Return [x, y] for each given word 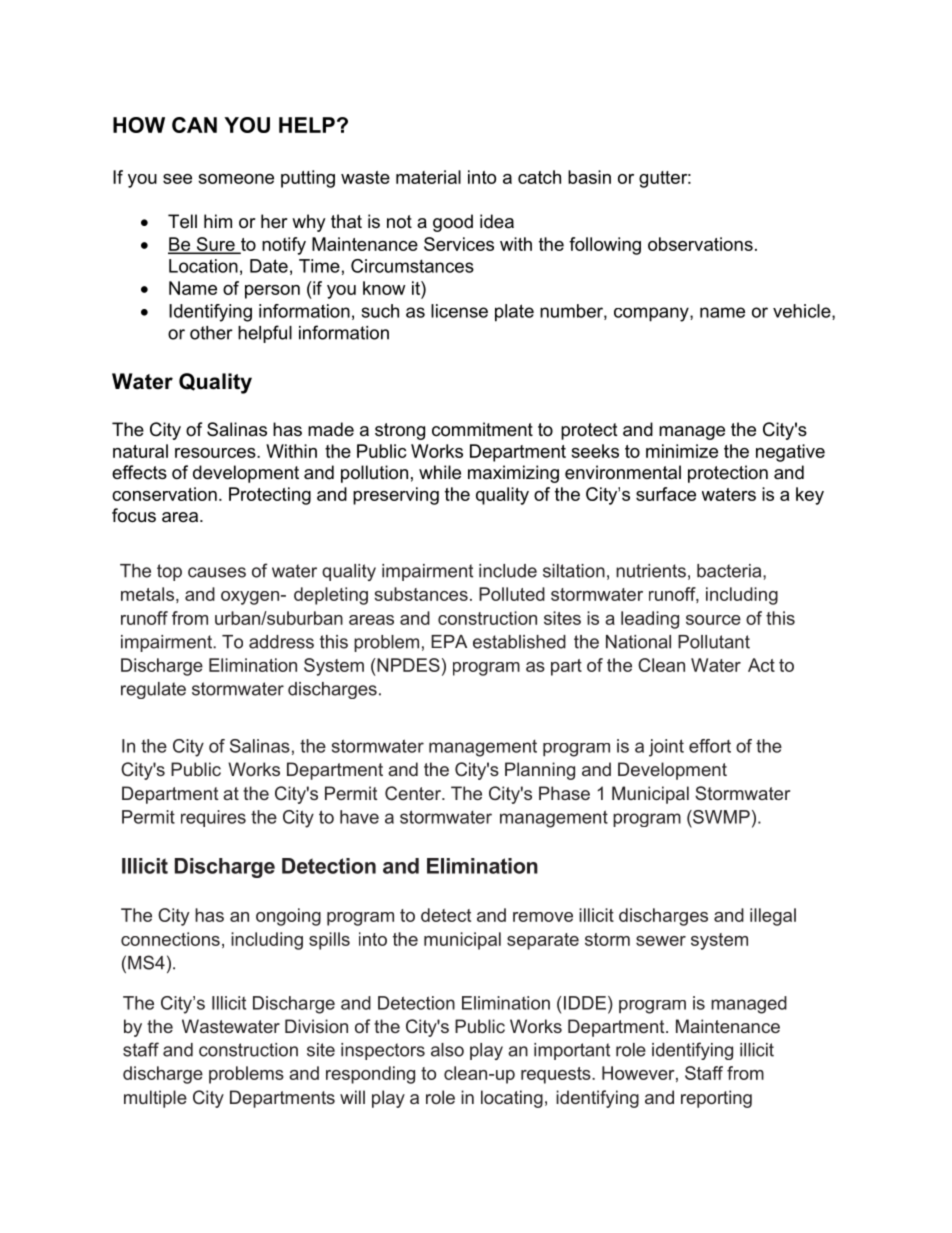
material [428, 177]
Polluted [512, 594]
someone [236, 179]
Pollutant [714, 642]
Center [414, 793]
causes [217, 572]
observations [700, 244]
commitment [482, 429]
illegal [773, 917]
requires [213, 818]
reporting [716, 1099]
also [447, 1050]
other [211, 333]
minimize [682, 451]
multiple [155, 1099]
